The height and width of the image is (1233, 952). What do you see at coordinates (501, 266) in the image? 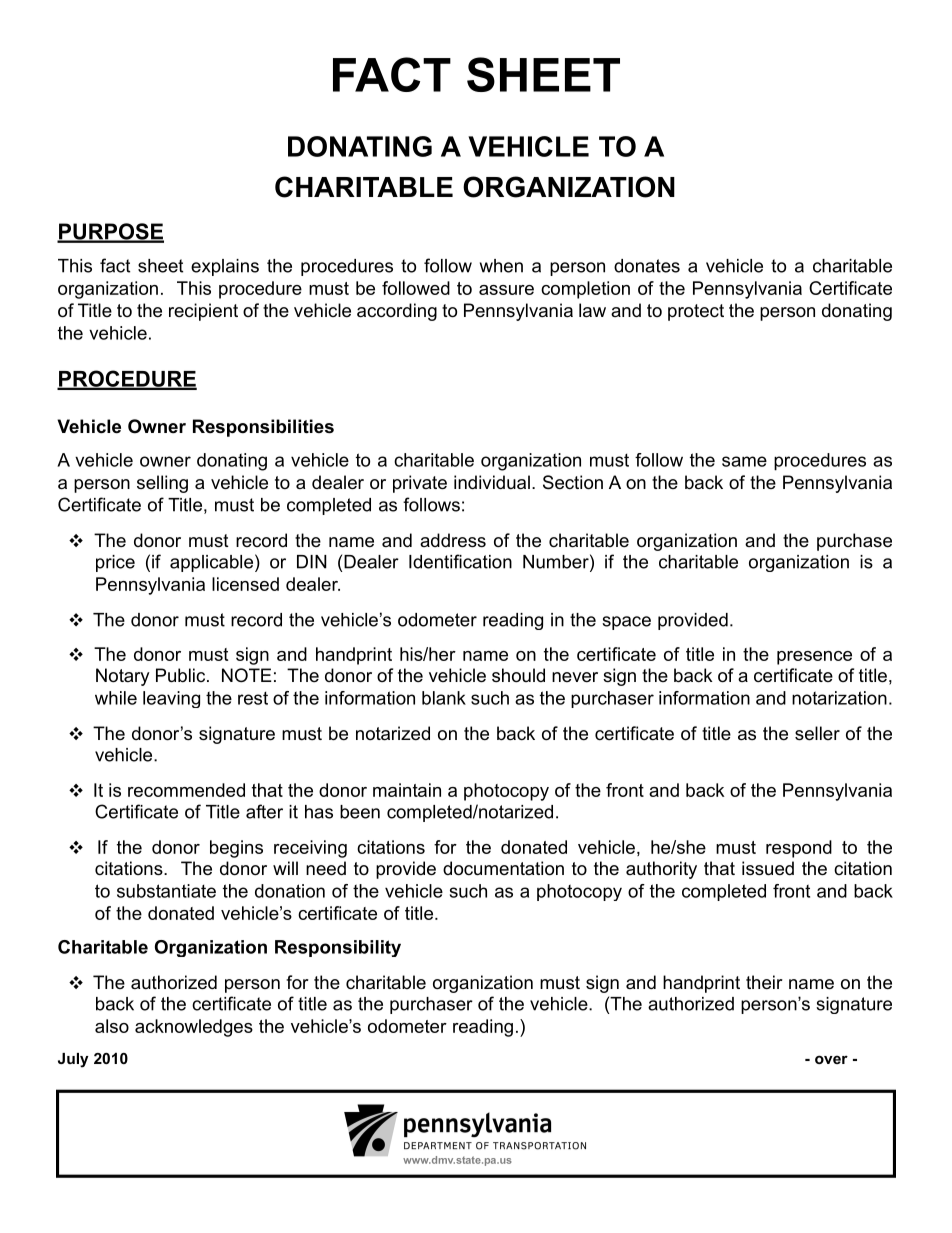
I see `when` at bounding box center [501, 266].
